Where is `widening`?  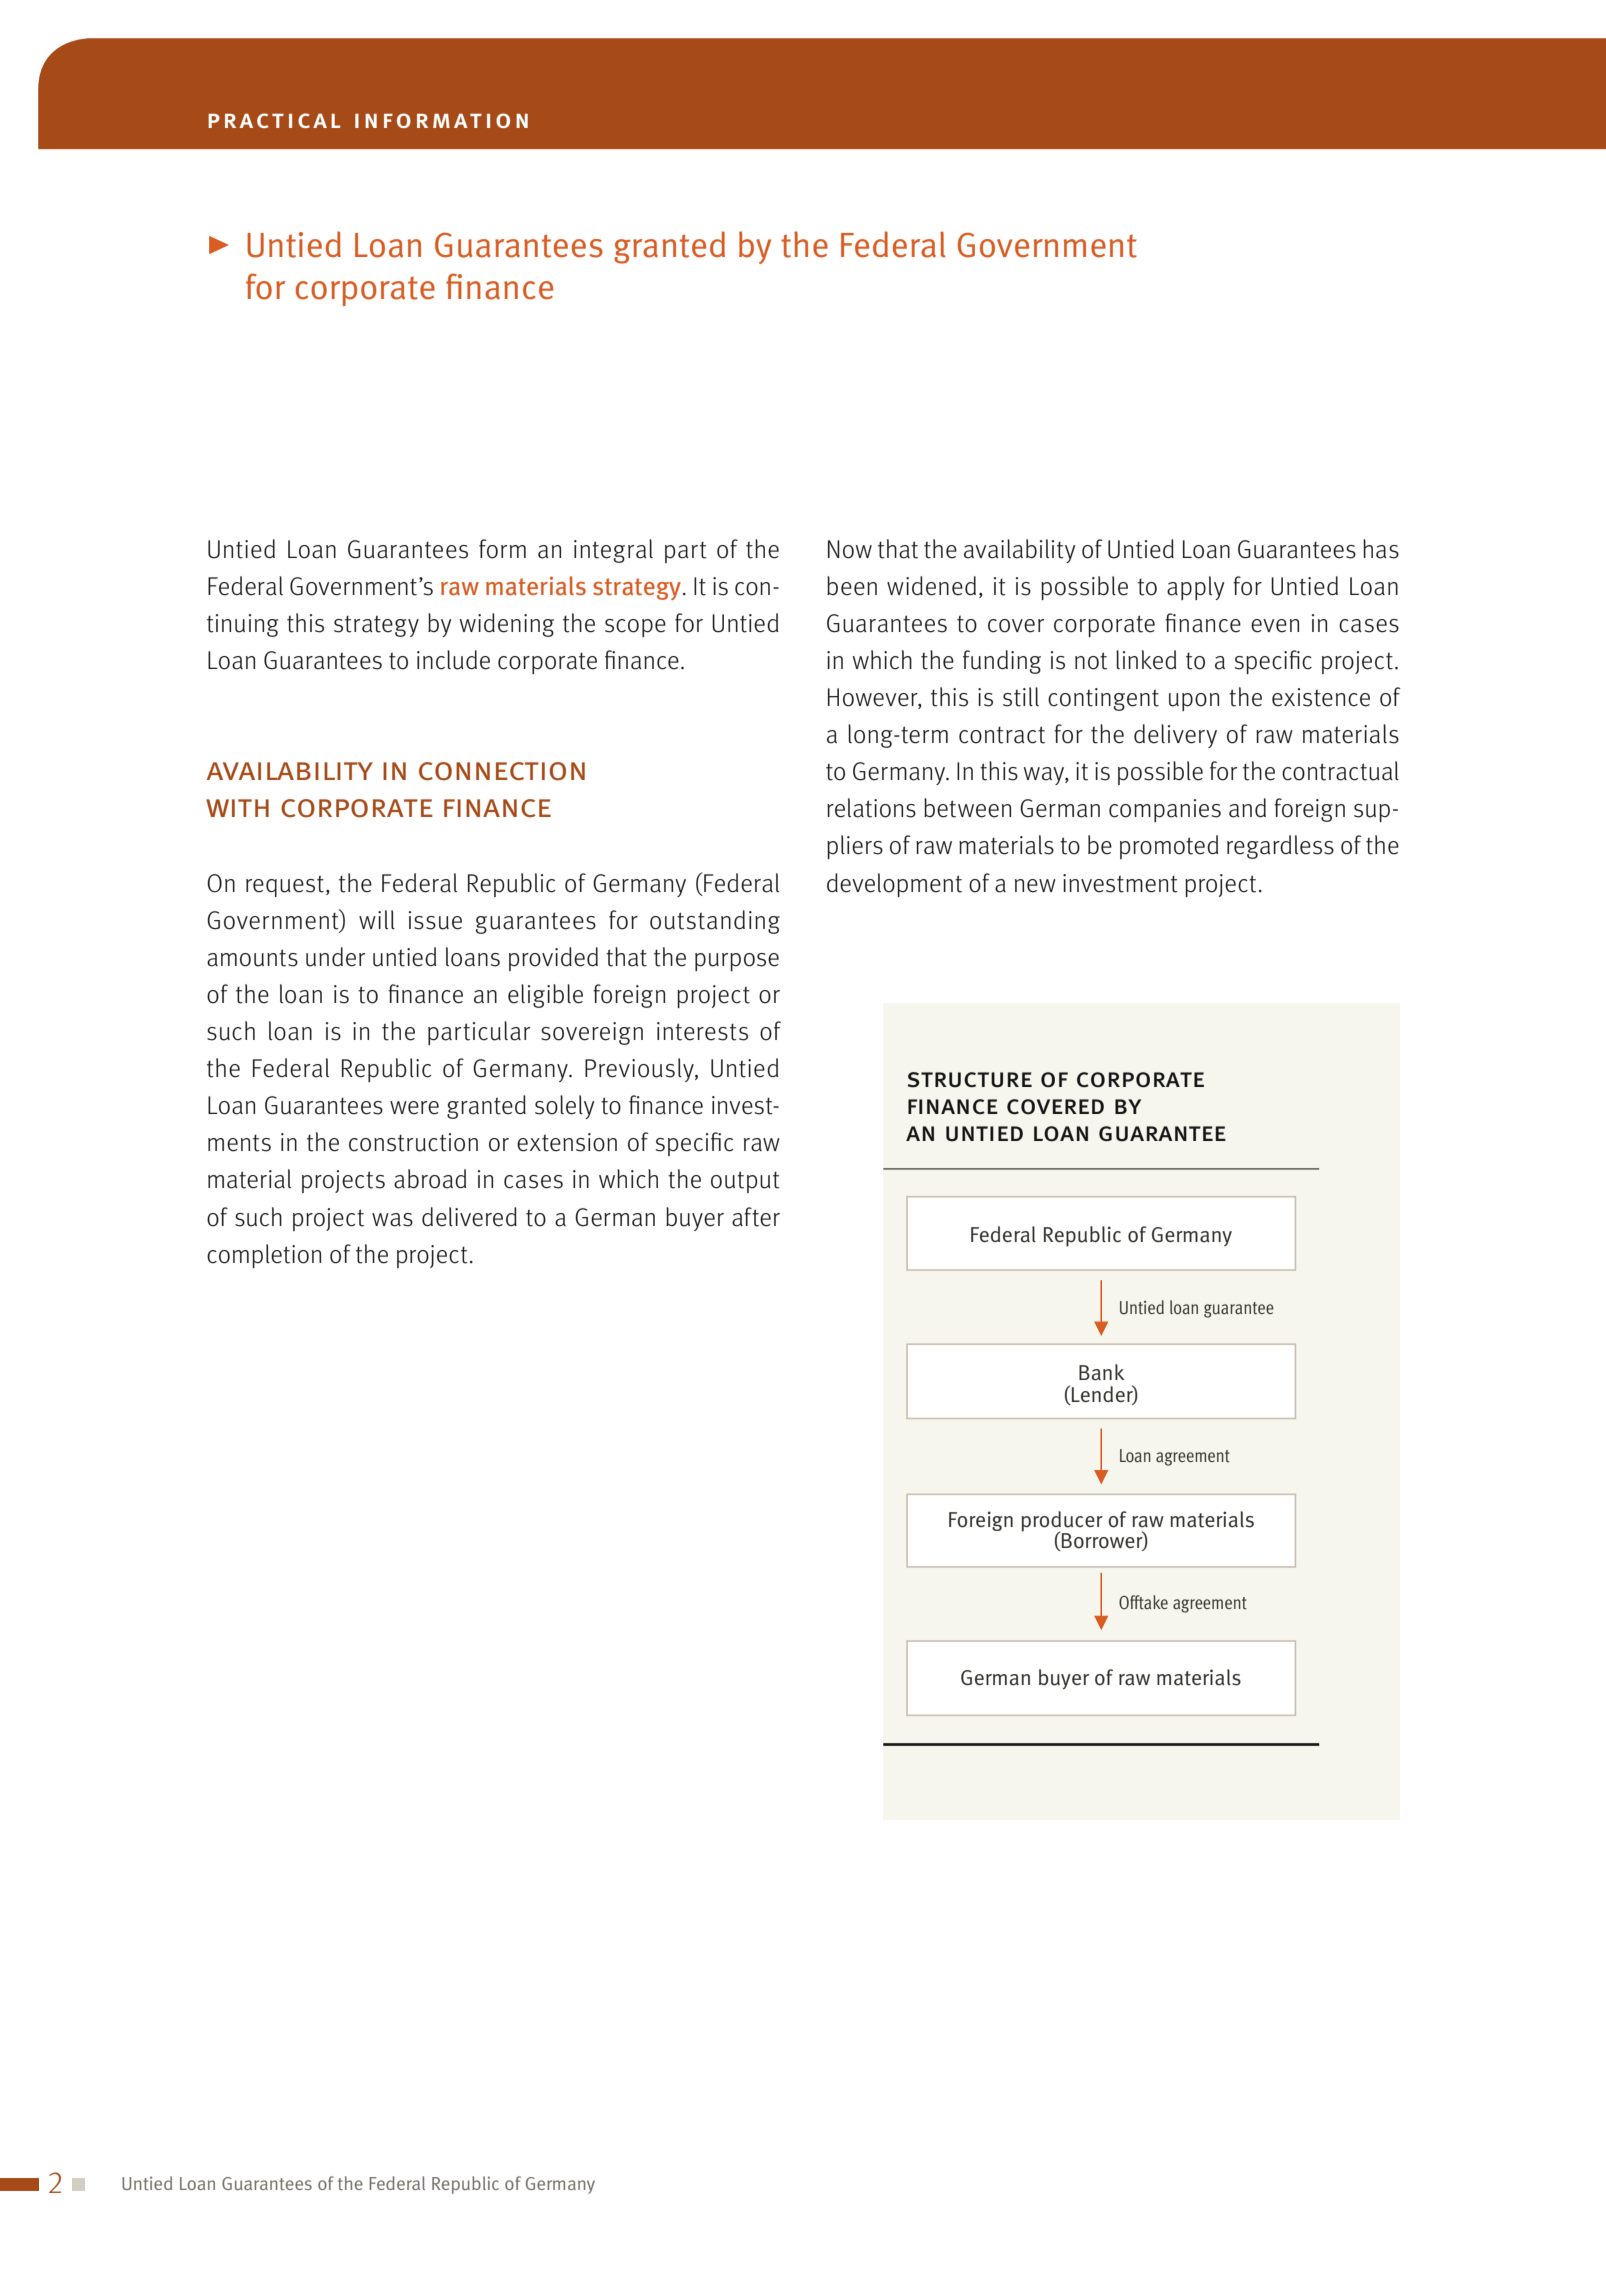
widening is located at coordinates (507, 625).
